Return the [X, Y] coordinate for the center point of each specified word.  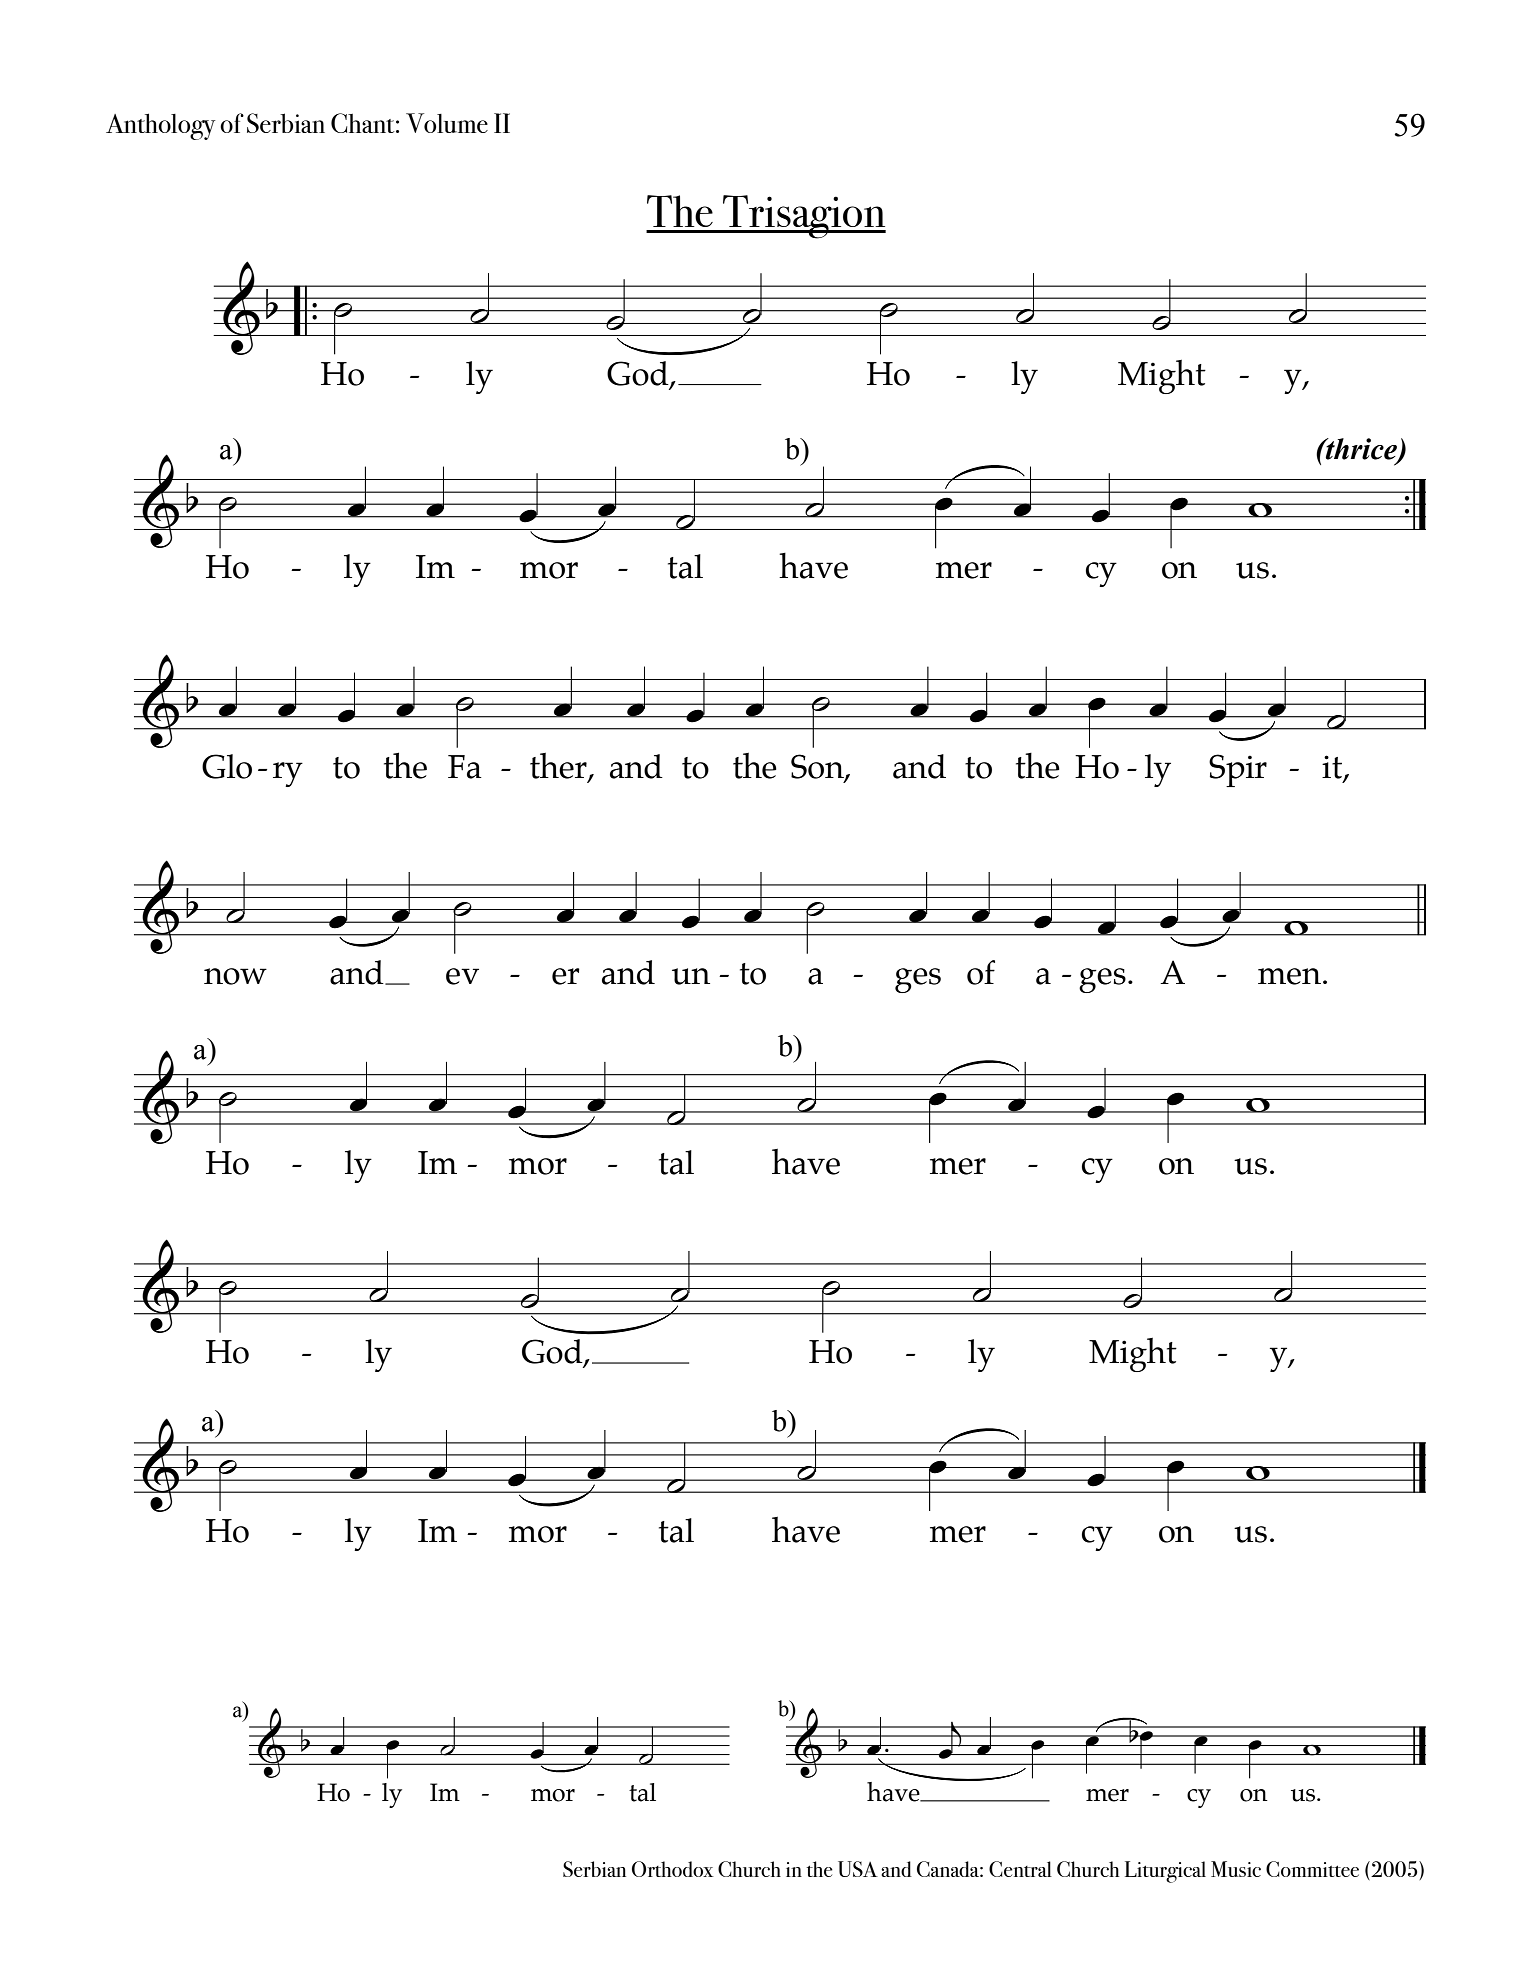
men [1289, 976]
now [235, 976]
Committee [1312, 1869]
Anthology [160, 126]
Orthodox [673, 1869]
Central [1020, 1869]
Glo [227, 766]
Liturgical [1165, 1872]
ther [559, 766]
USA [858, 1869]
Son [818, 767]
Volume [447, 123]
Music [1236, 1869]
